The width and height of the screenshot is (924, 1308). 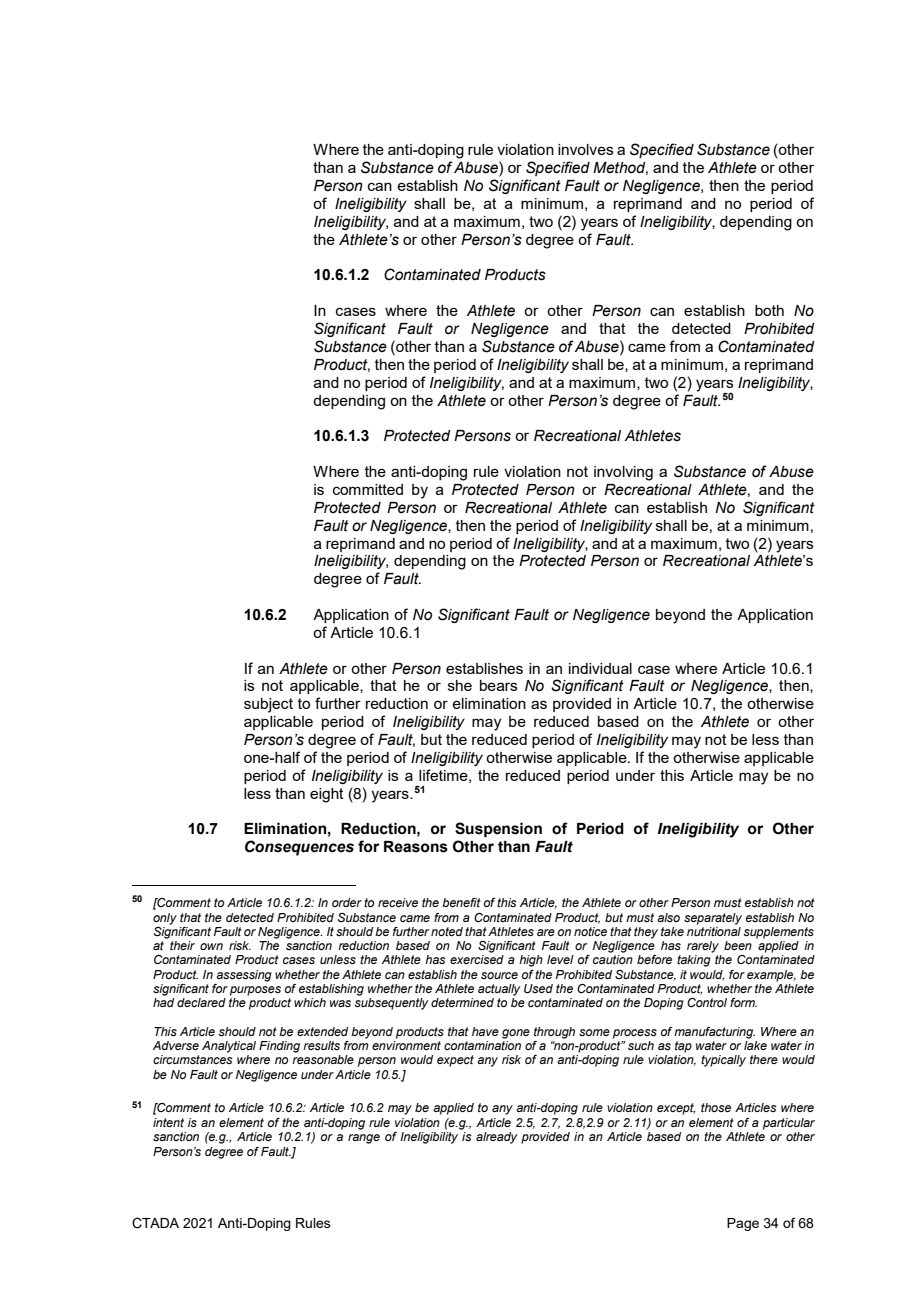 What do you see at coordinates (600, 668) in the screenshot?
I see `individual` at bounding box center [600, 668].
